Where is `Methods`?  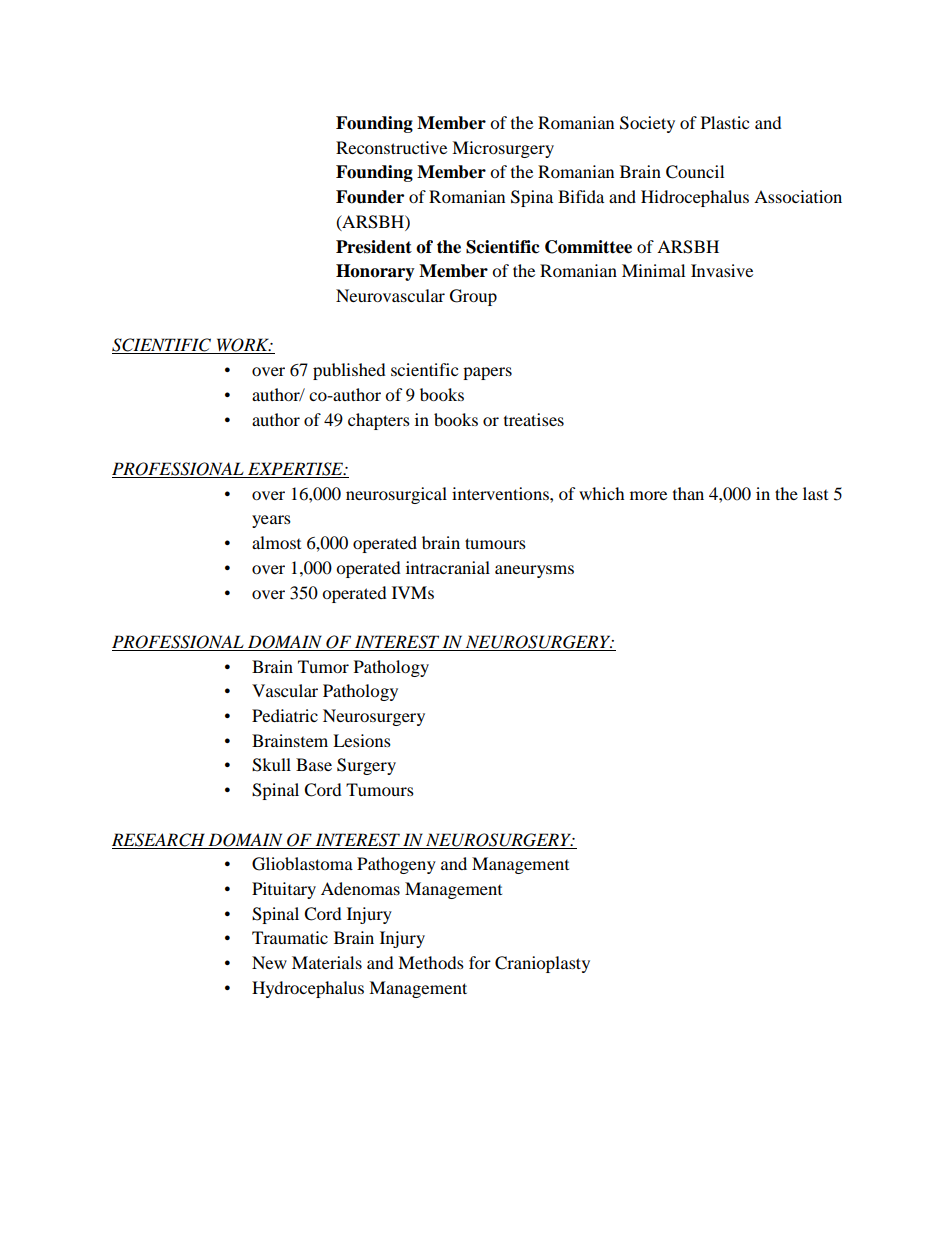 Methods is located at coordinates (431, 962).
